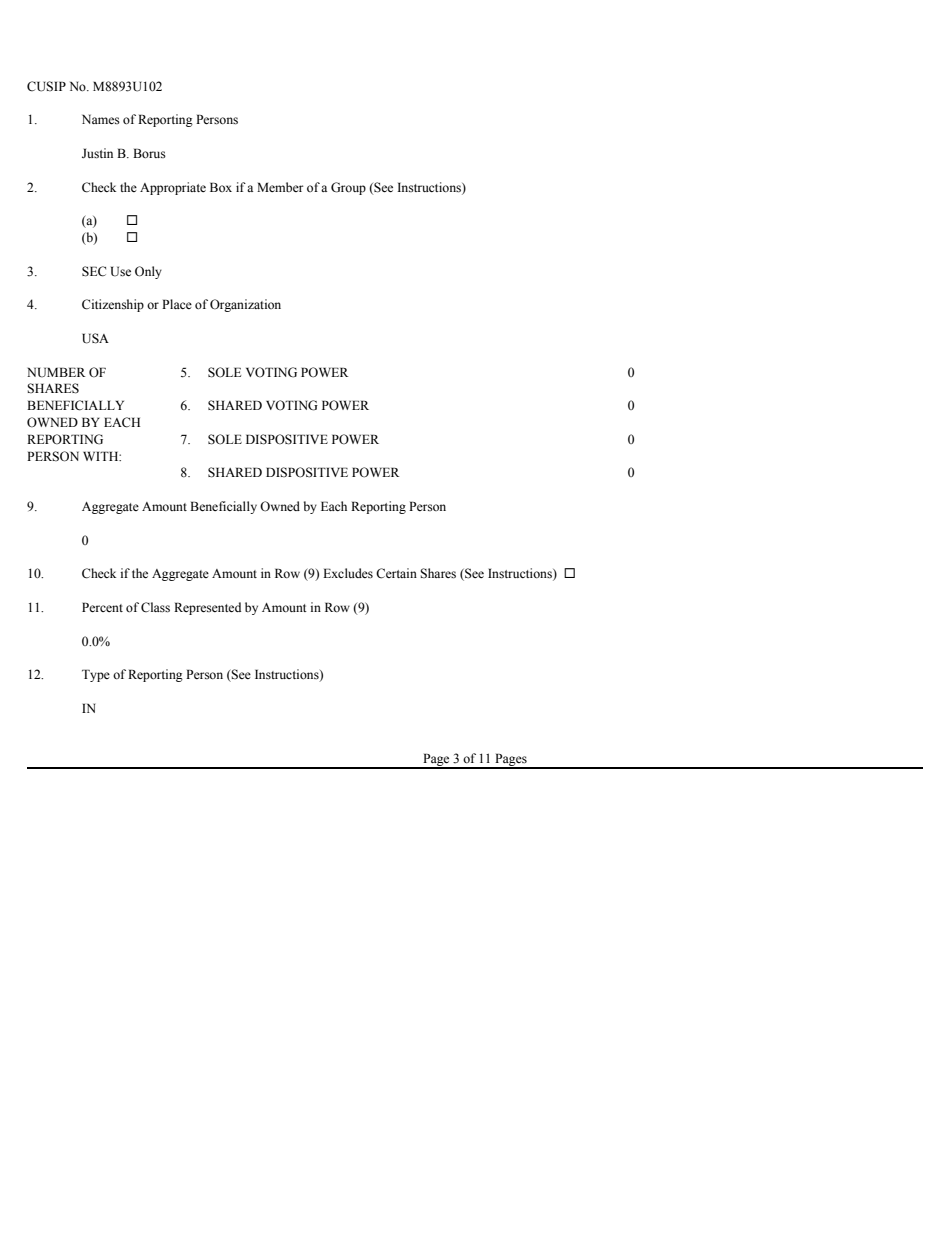 The height and width of the document is (1233, 952). What do you see at coordinates (56, 372) in the document?
I see `NUMBER` at bounding box center [56, 372].
